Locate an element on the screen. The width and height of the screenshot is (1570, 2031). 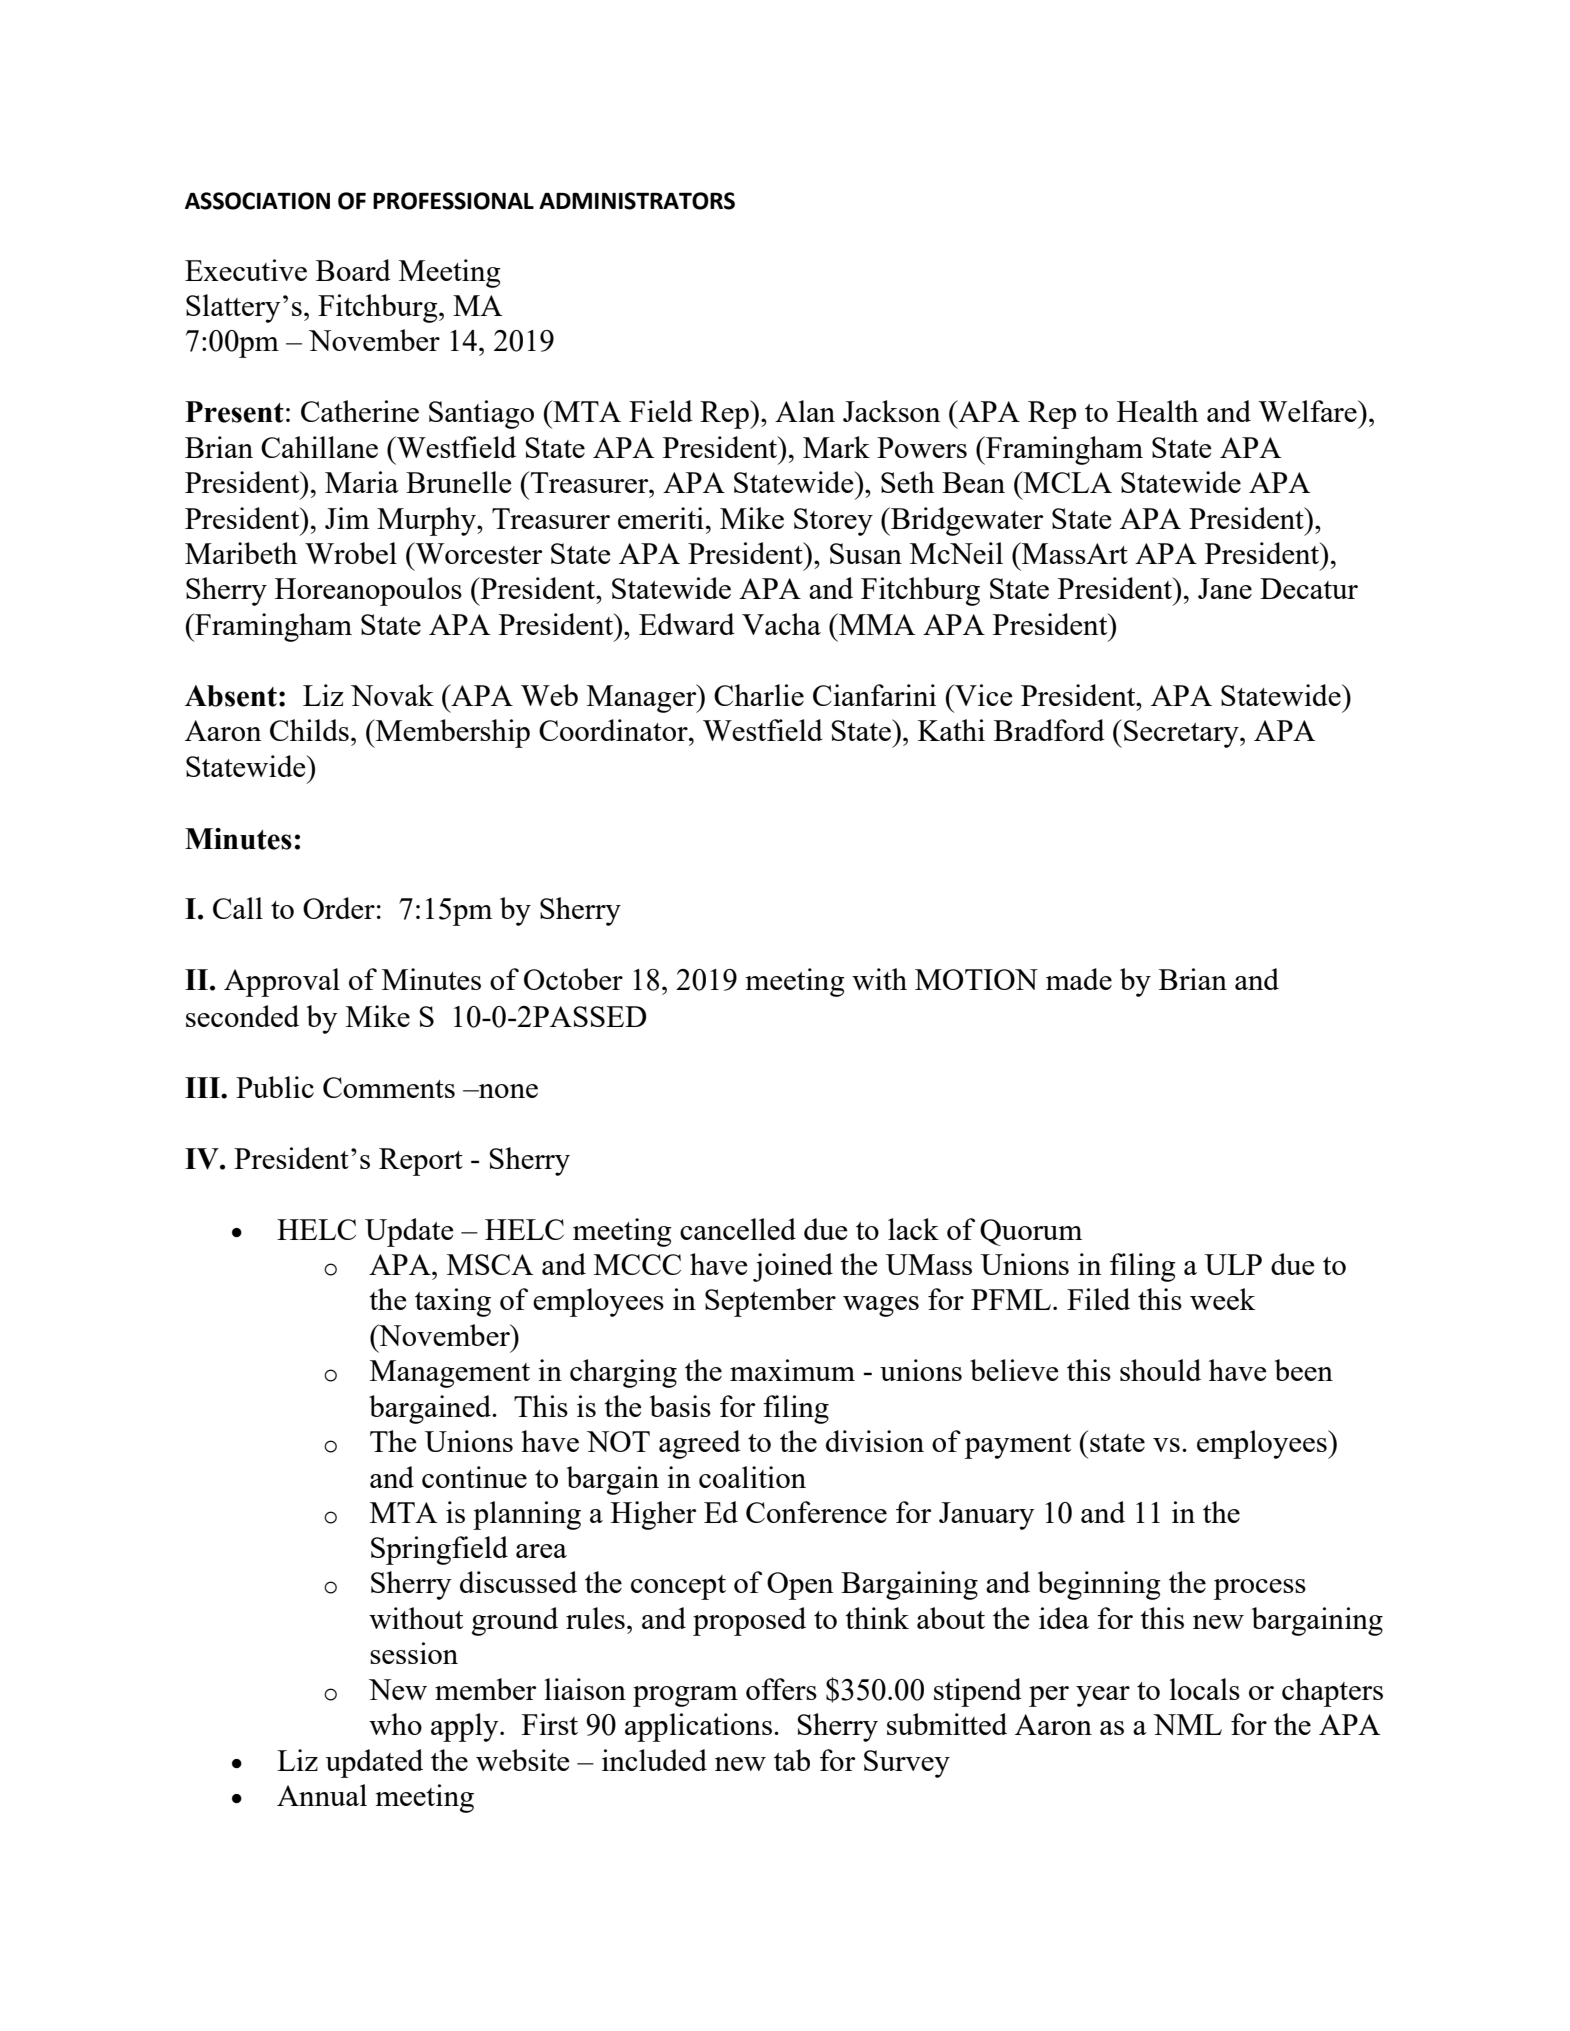
tab is located at coordinates (792, 1760).
